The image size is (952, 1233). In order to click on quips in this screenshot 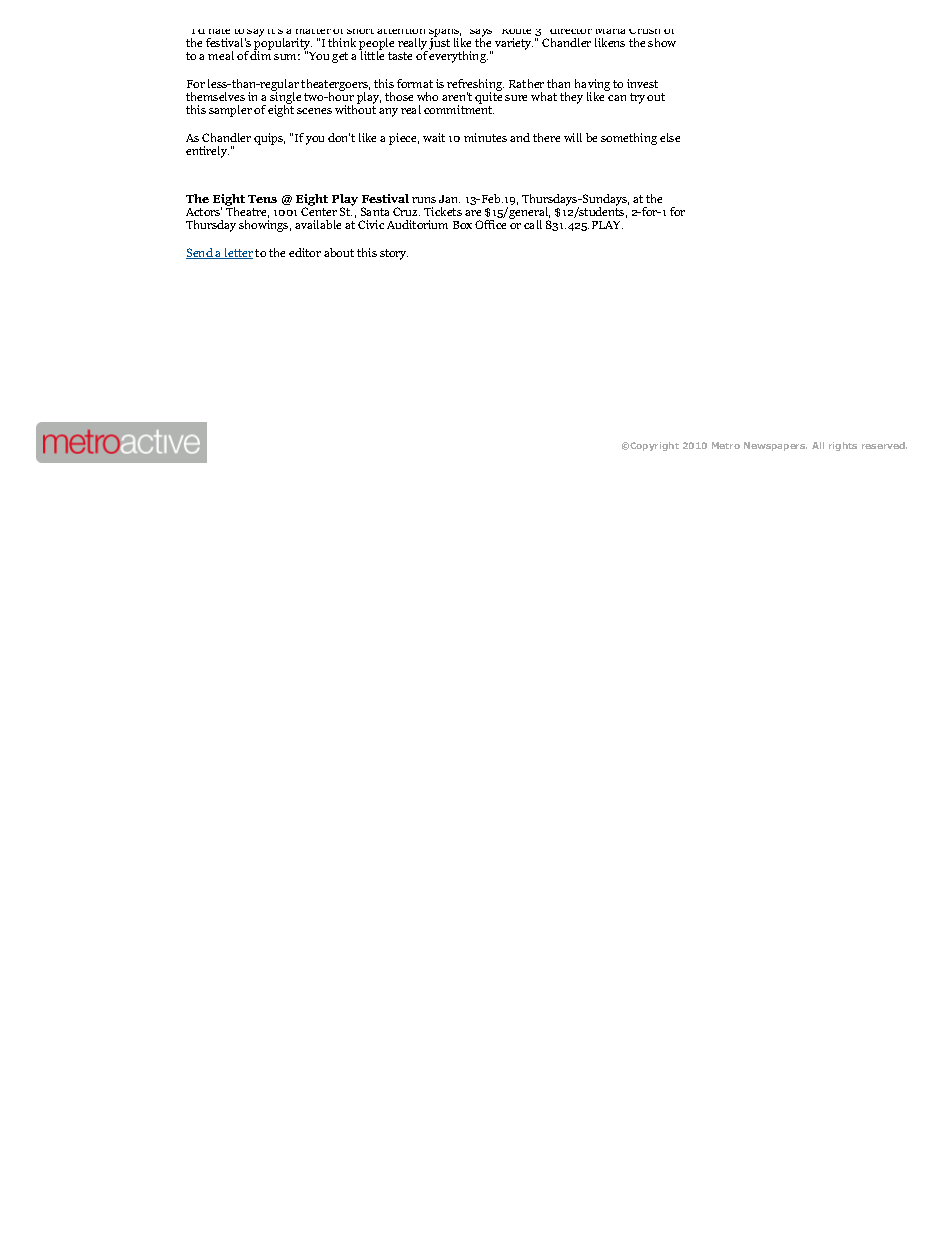, I will do `click(269, 139)`.
